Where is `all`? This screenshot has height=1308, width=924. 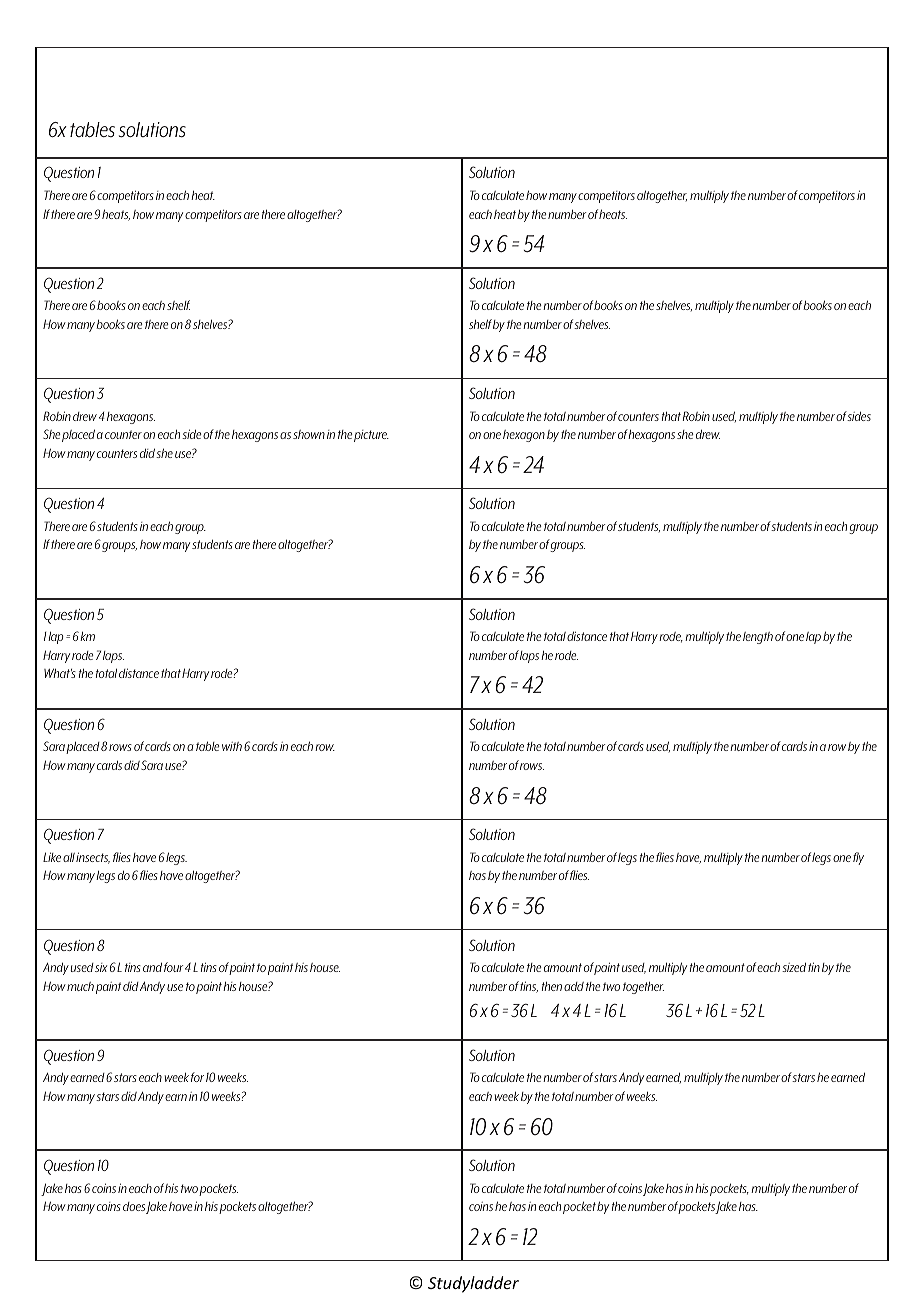 all is located at coordinates (69, 857).
